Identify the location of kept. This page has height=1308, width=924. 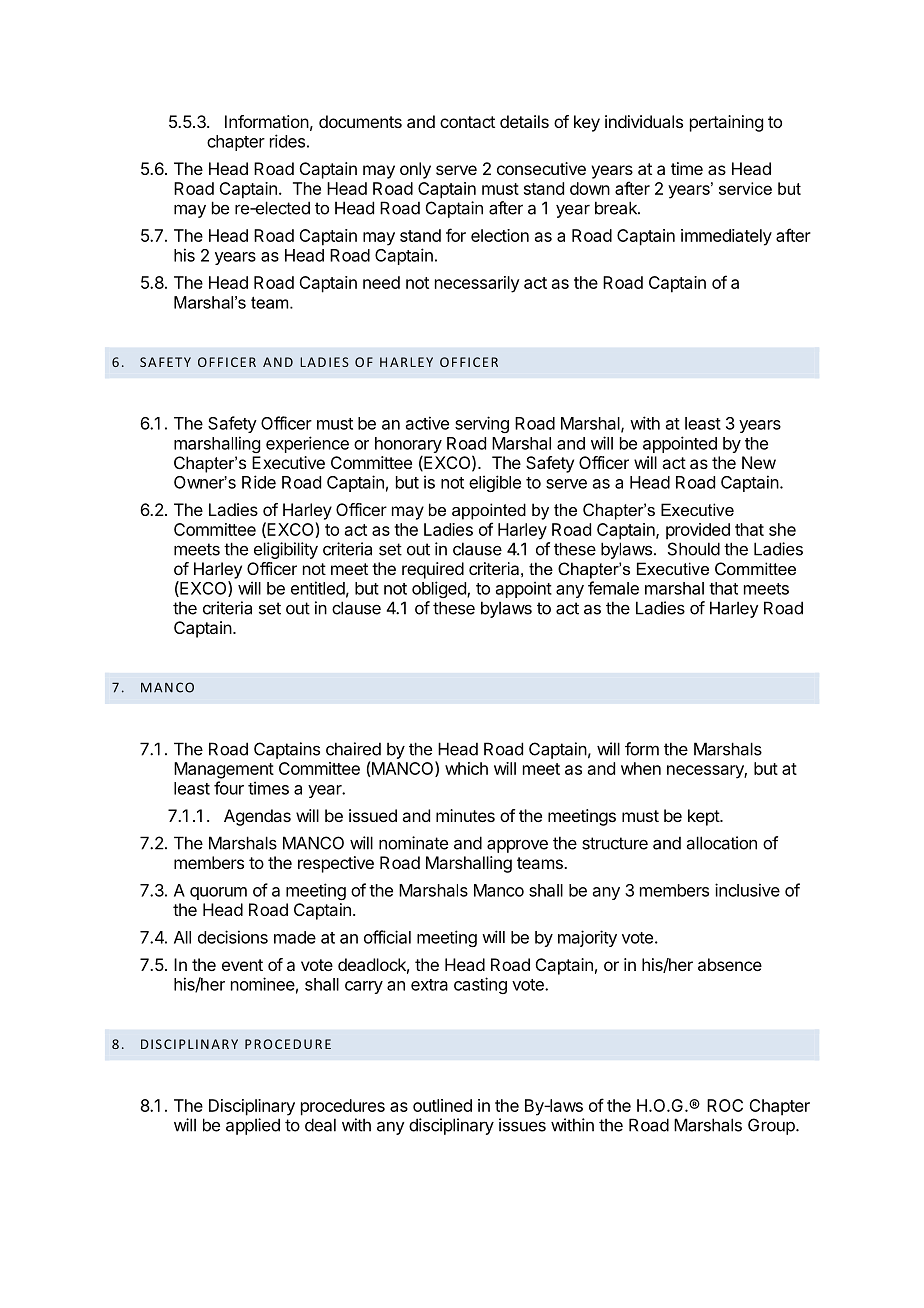
(704, 817).
